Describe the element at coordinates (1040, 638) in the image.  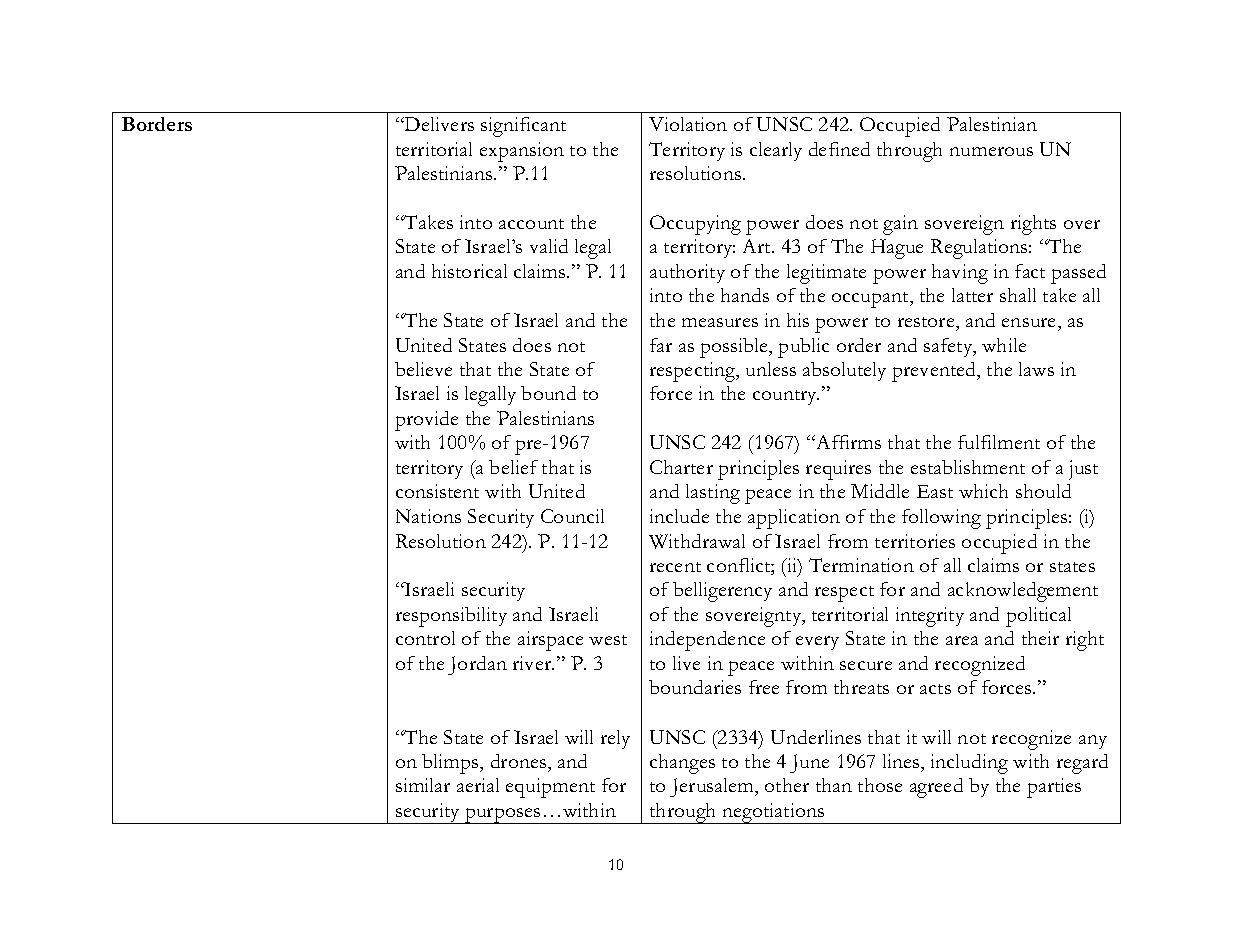
I see `their` at that location.
